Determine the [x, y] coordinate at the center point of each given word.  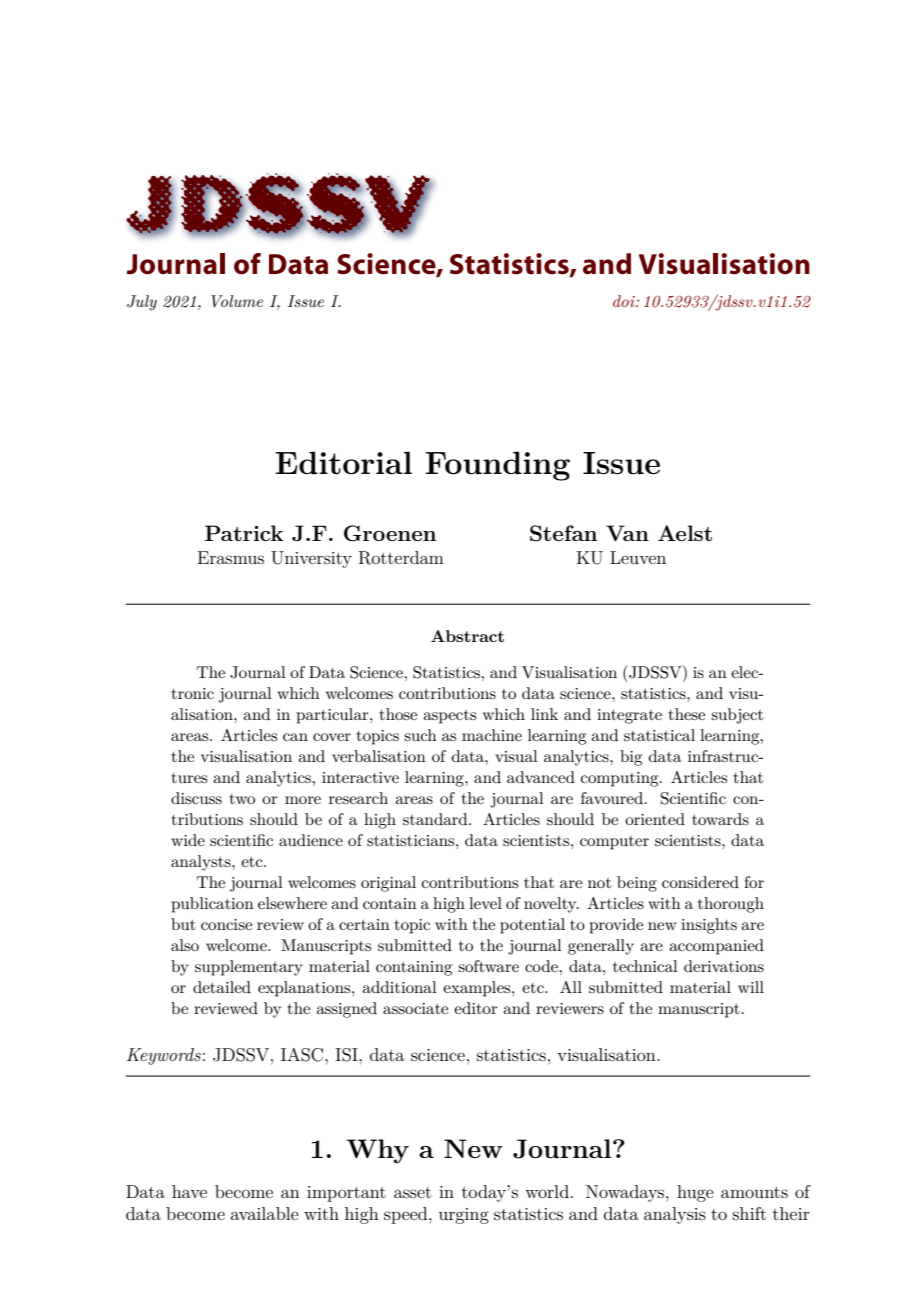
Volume [237, 301]
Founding [497, 466]
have [189, 1191]
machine [492, 735]
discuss [196, 798]
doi [625, 301]
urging [464, 1216]
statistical [659, 735]
